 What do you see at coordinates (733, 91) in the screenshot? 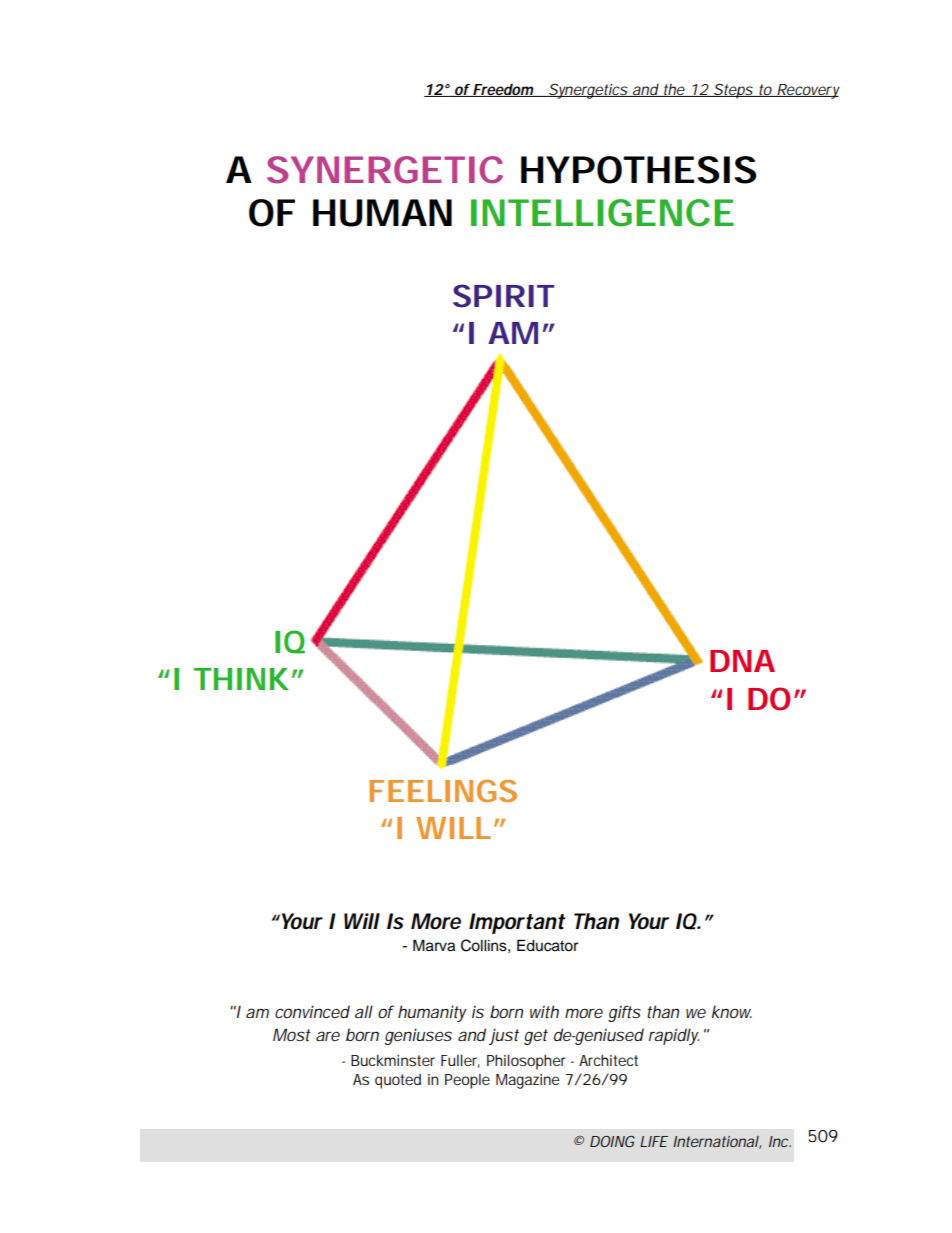
I see `Steps` at bounding box center [733, 91].
